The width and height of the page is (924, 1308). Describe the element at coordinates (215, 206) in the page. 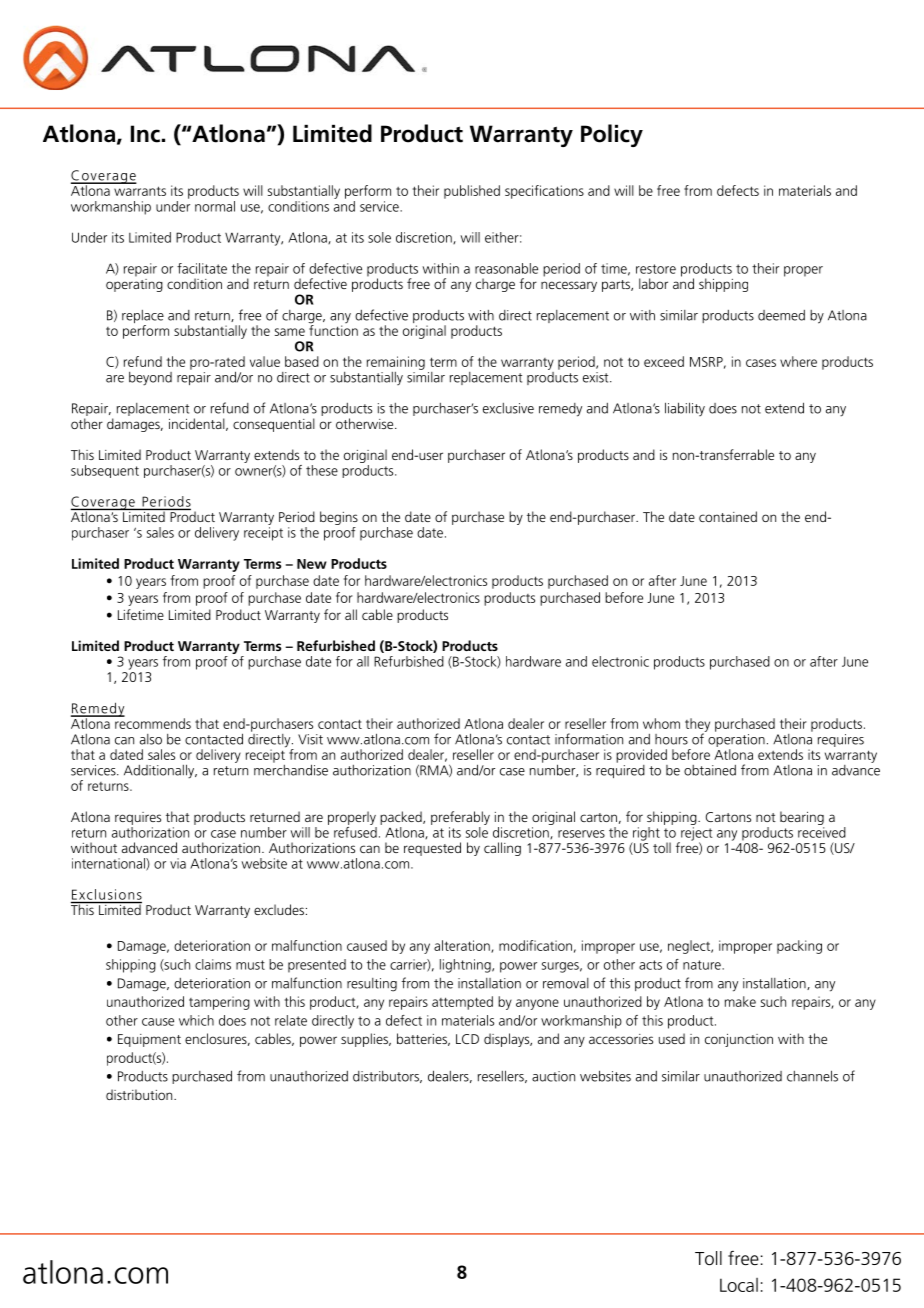

I see `normal` at that location.
